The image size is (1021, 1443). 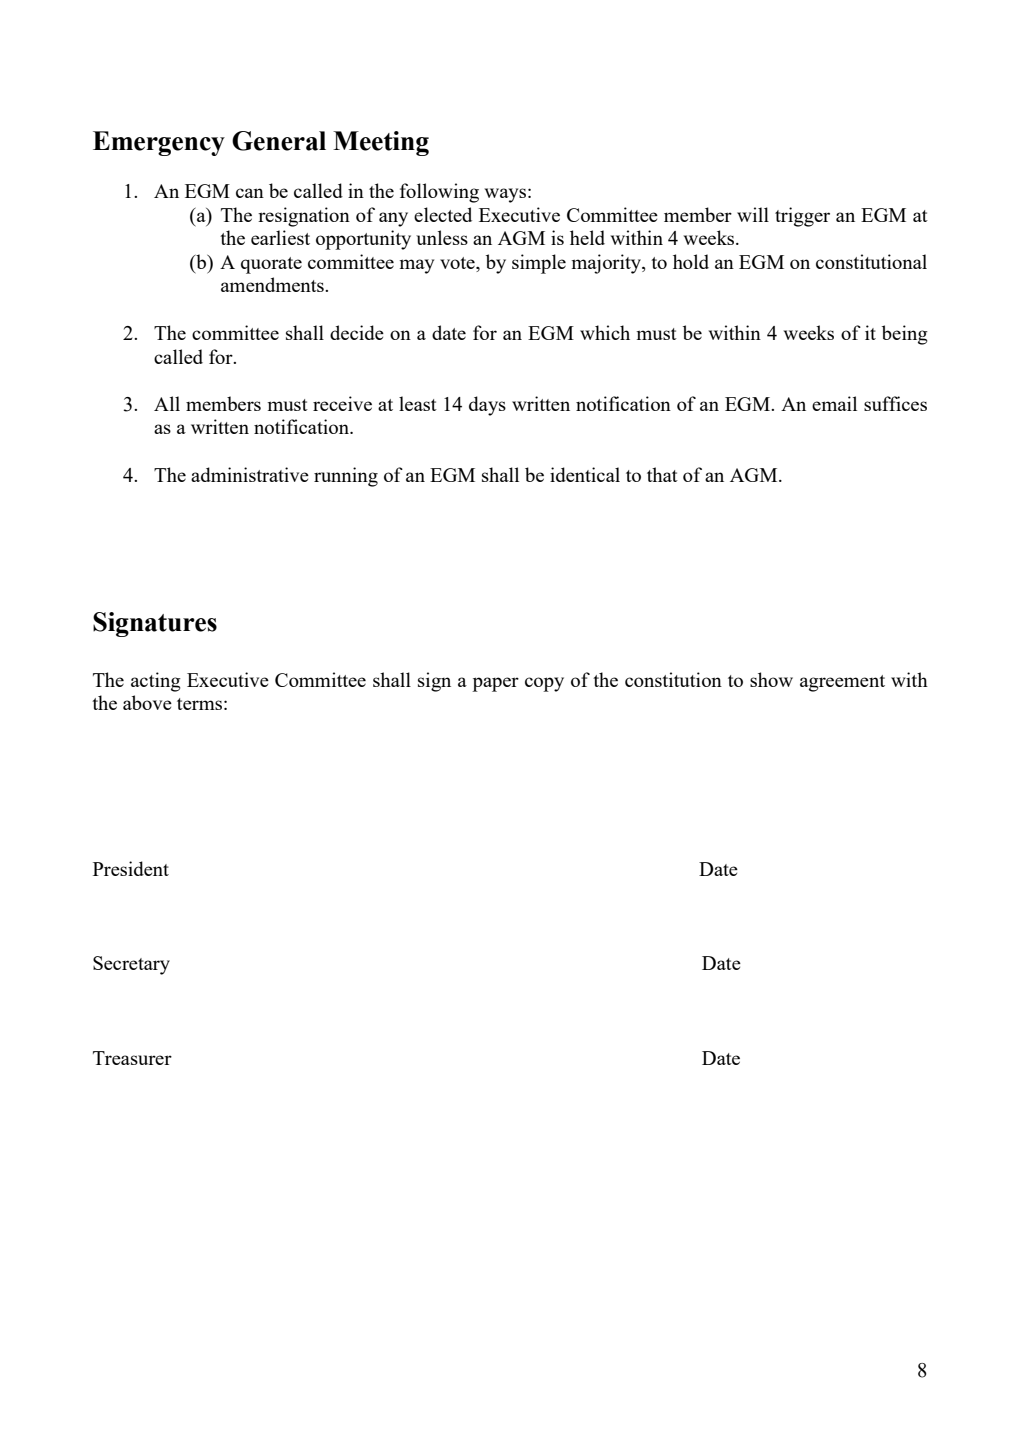 What do you see at coordinates (439, 193) in the image?
I see `following` at bounding box center [439, 193].
